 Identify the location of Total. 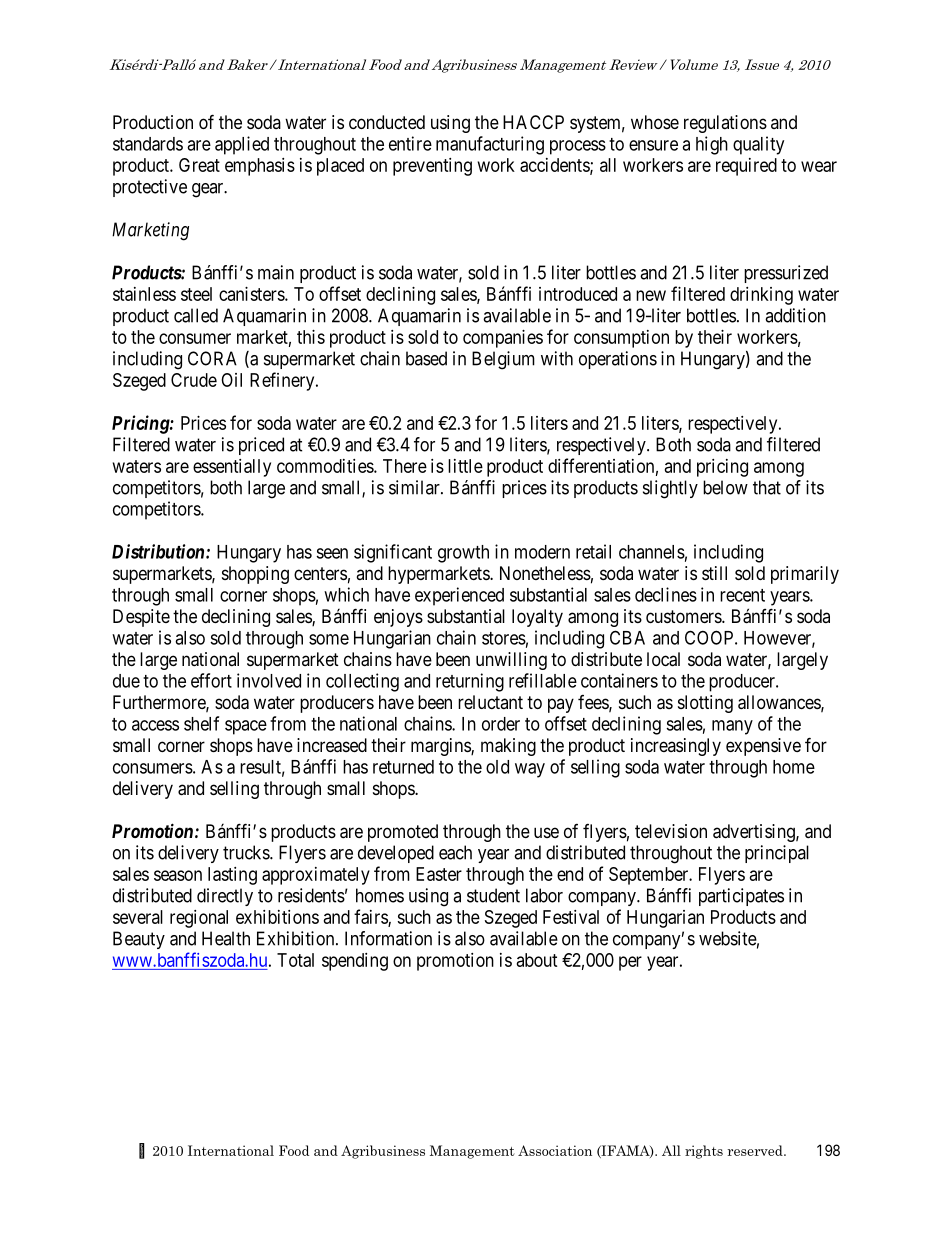
(295, 960).
